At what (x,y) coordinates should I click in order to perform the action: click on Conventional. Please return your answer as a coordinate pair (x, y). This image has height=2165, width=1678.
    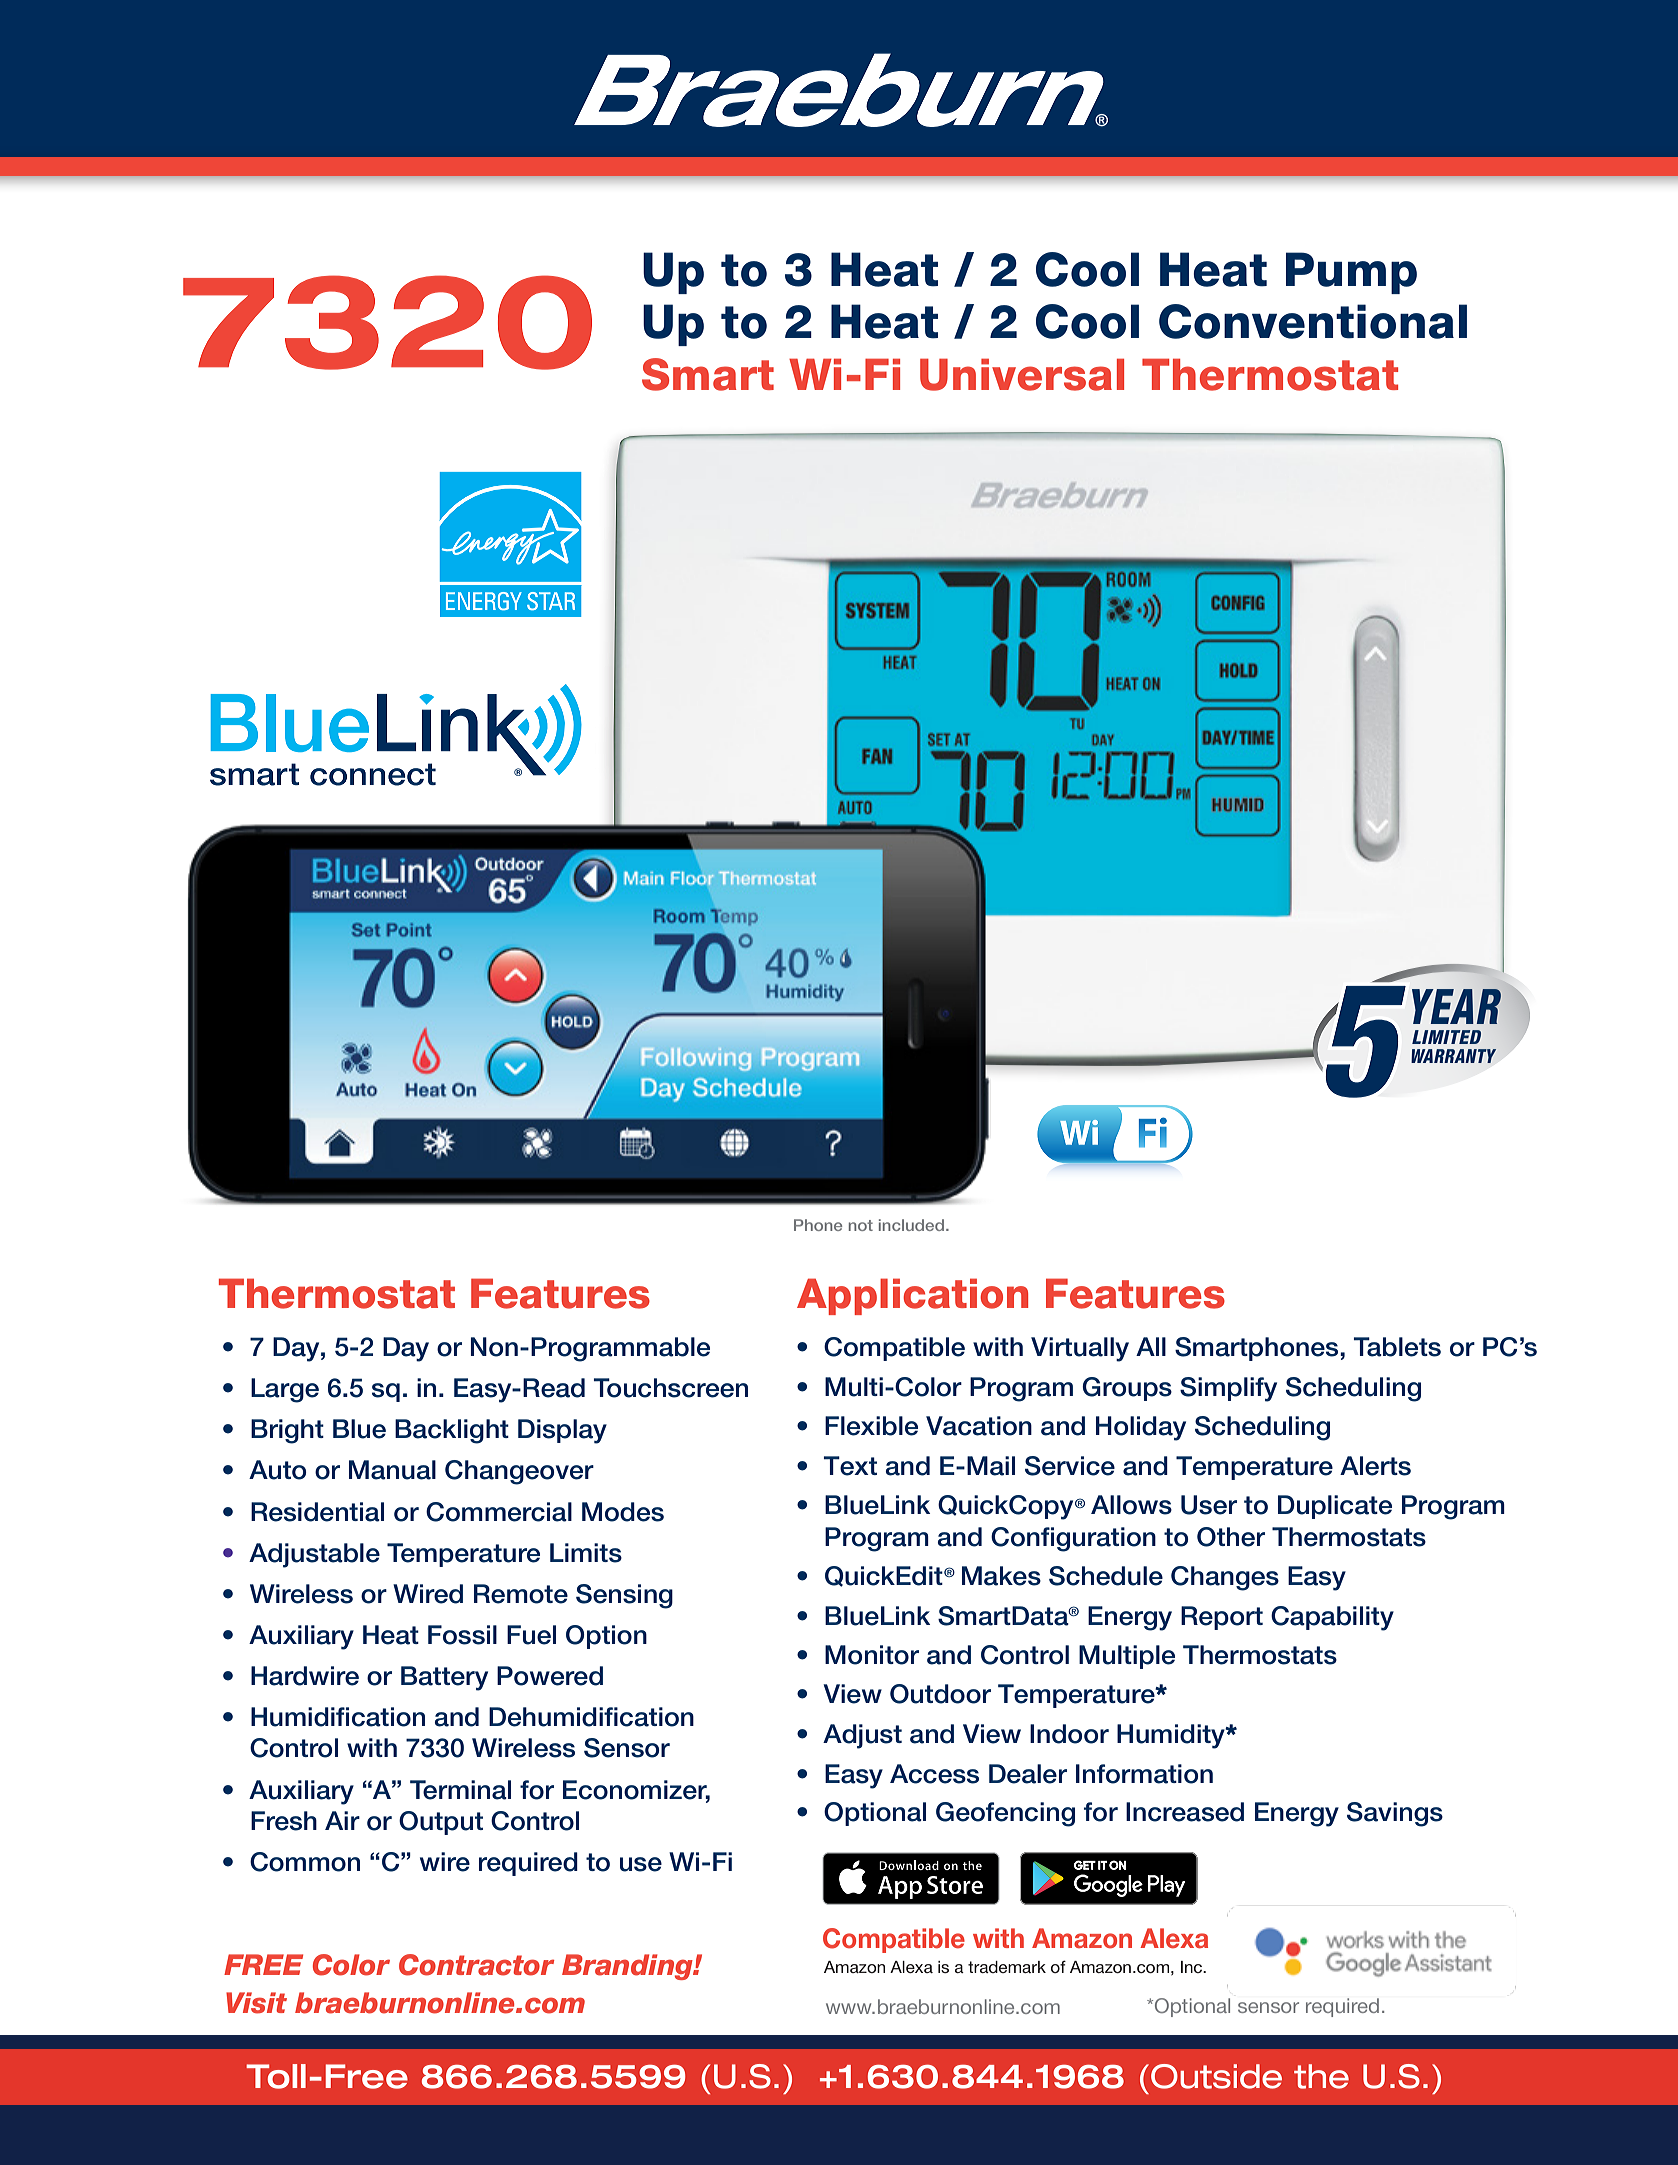
    Looking at the image, I should click on (1313, 321).
